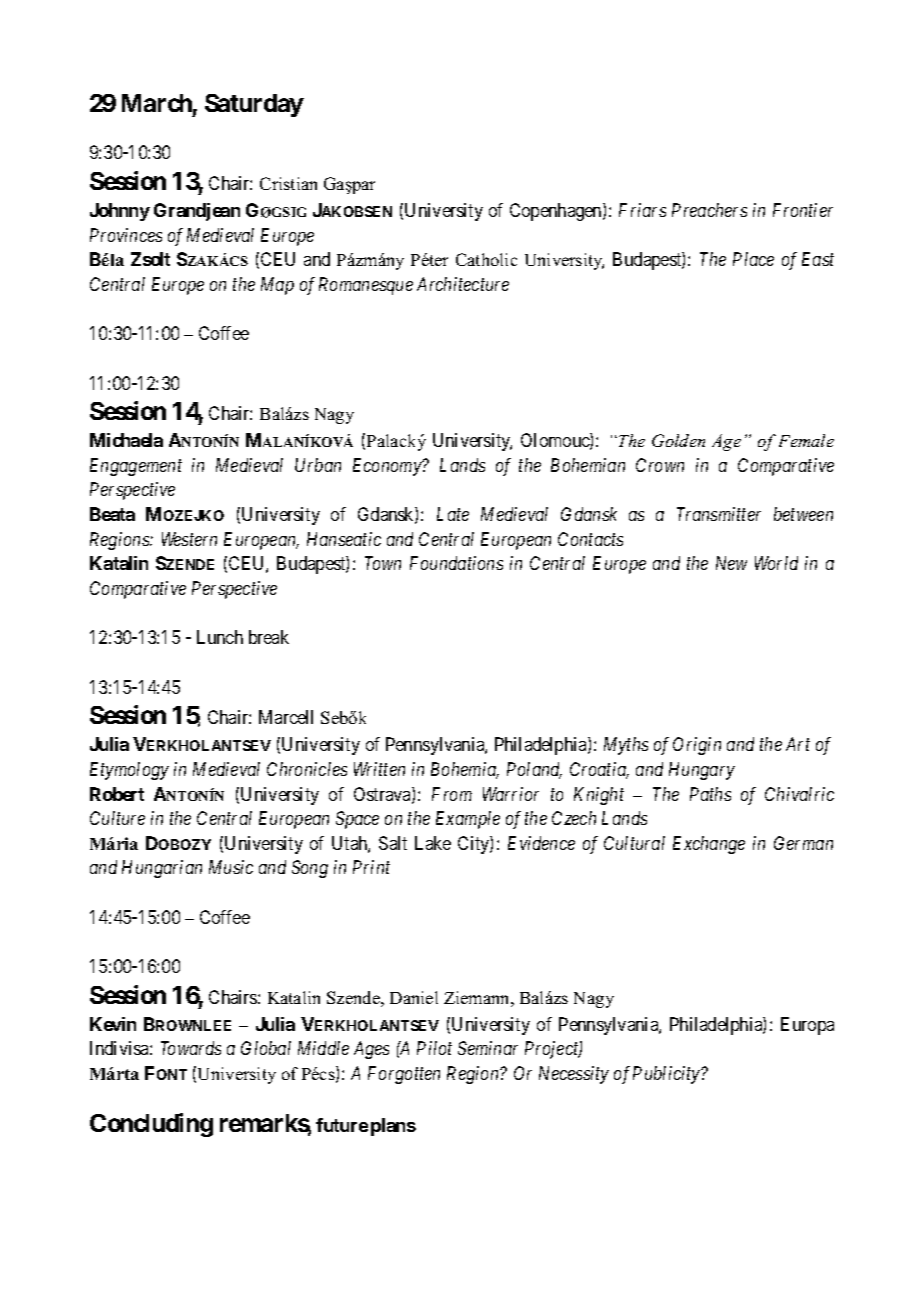  I want to click on Late, so click(453, 514).
